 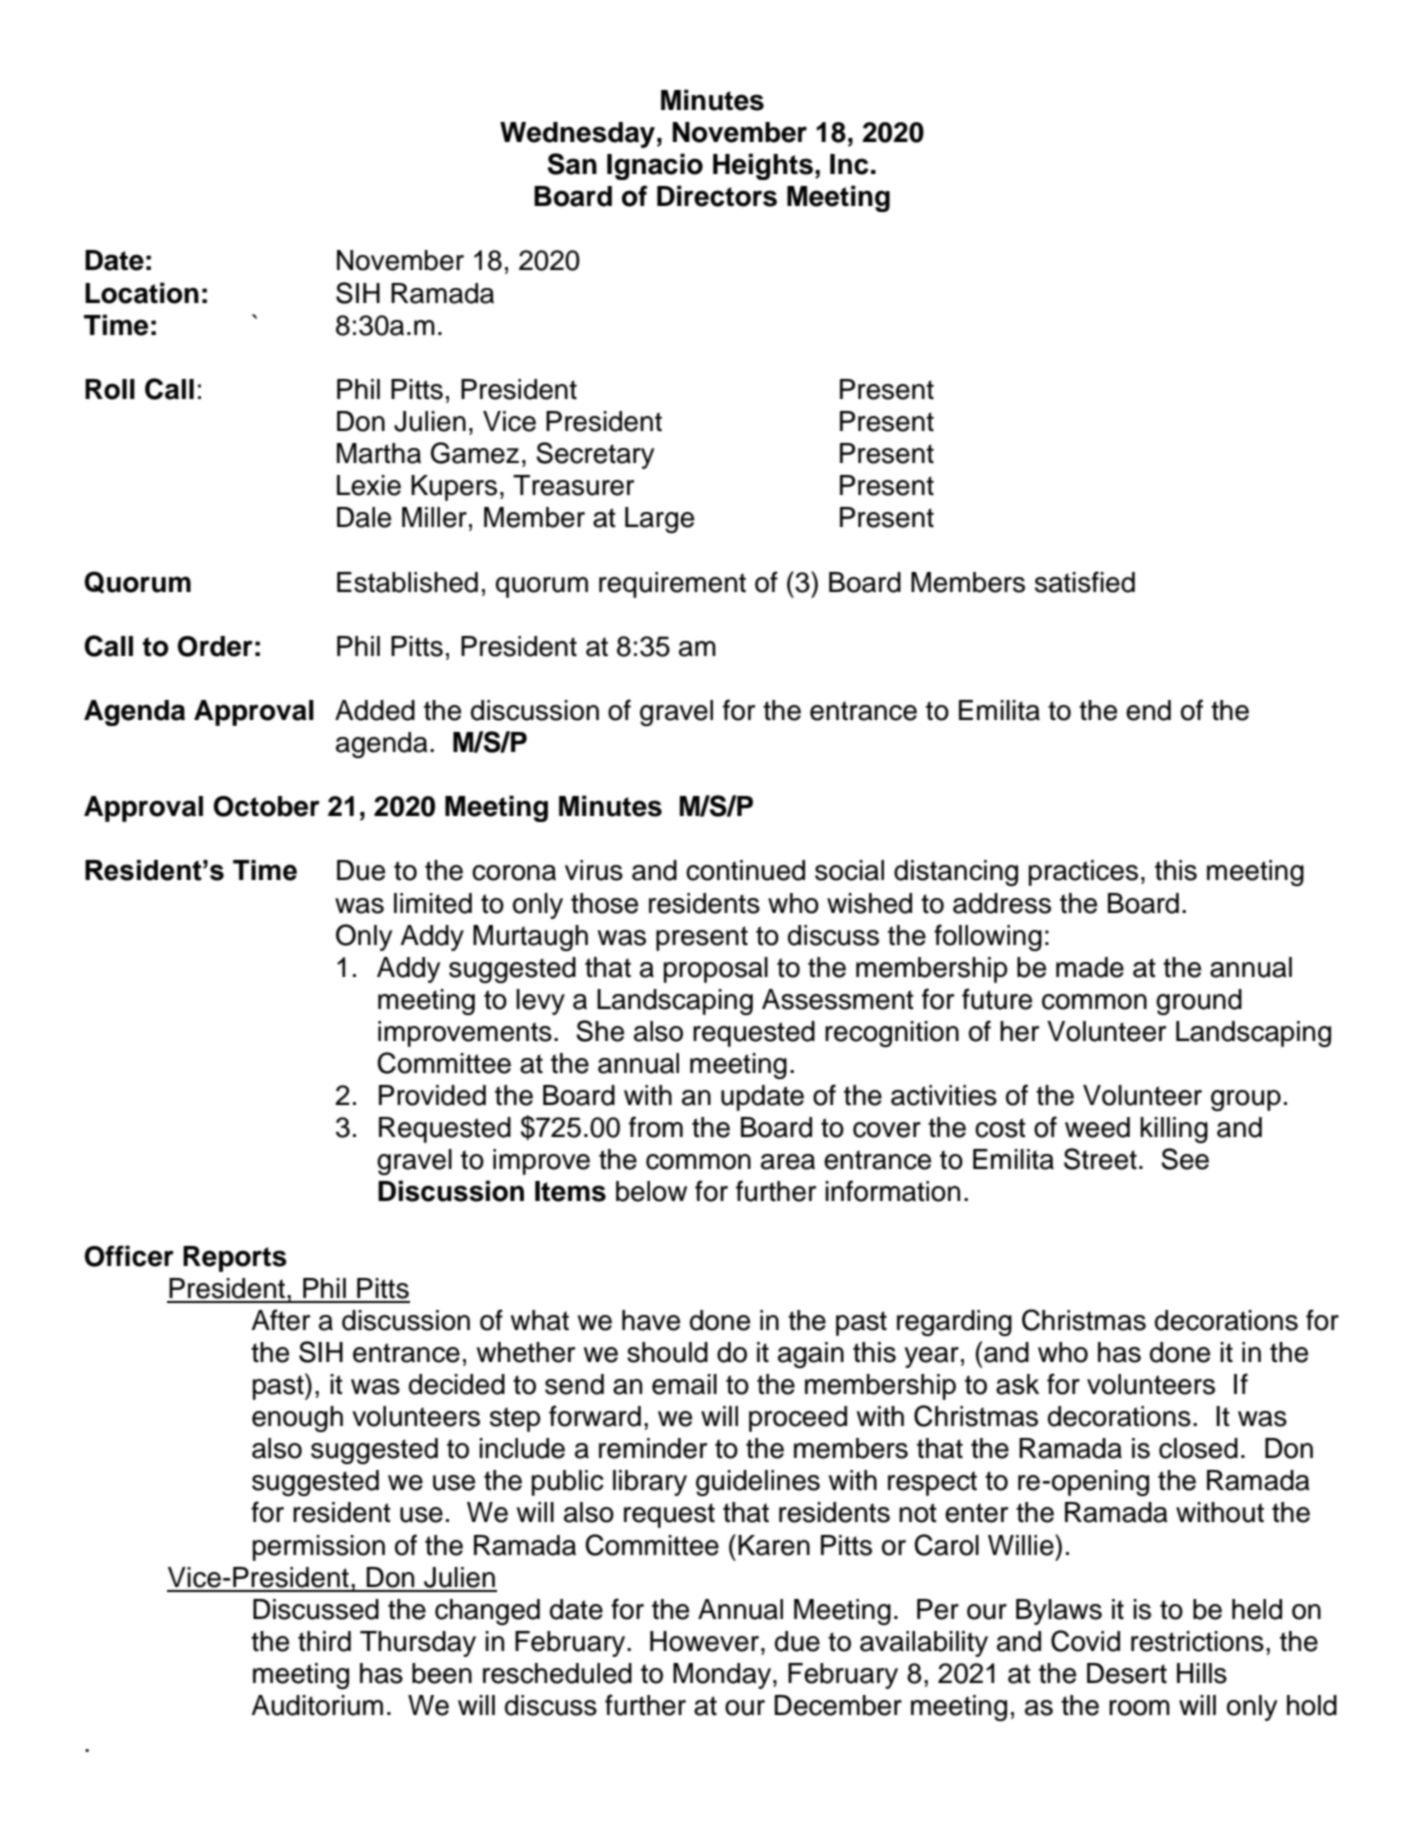 I want to click on Heights, so click(x=763, y=166).
